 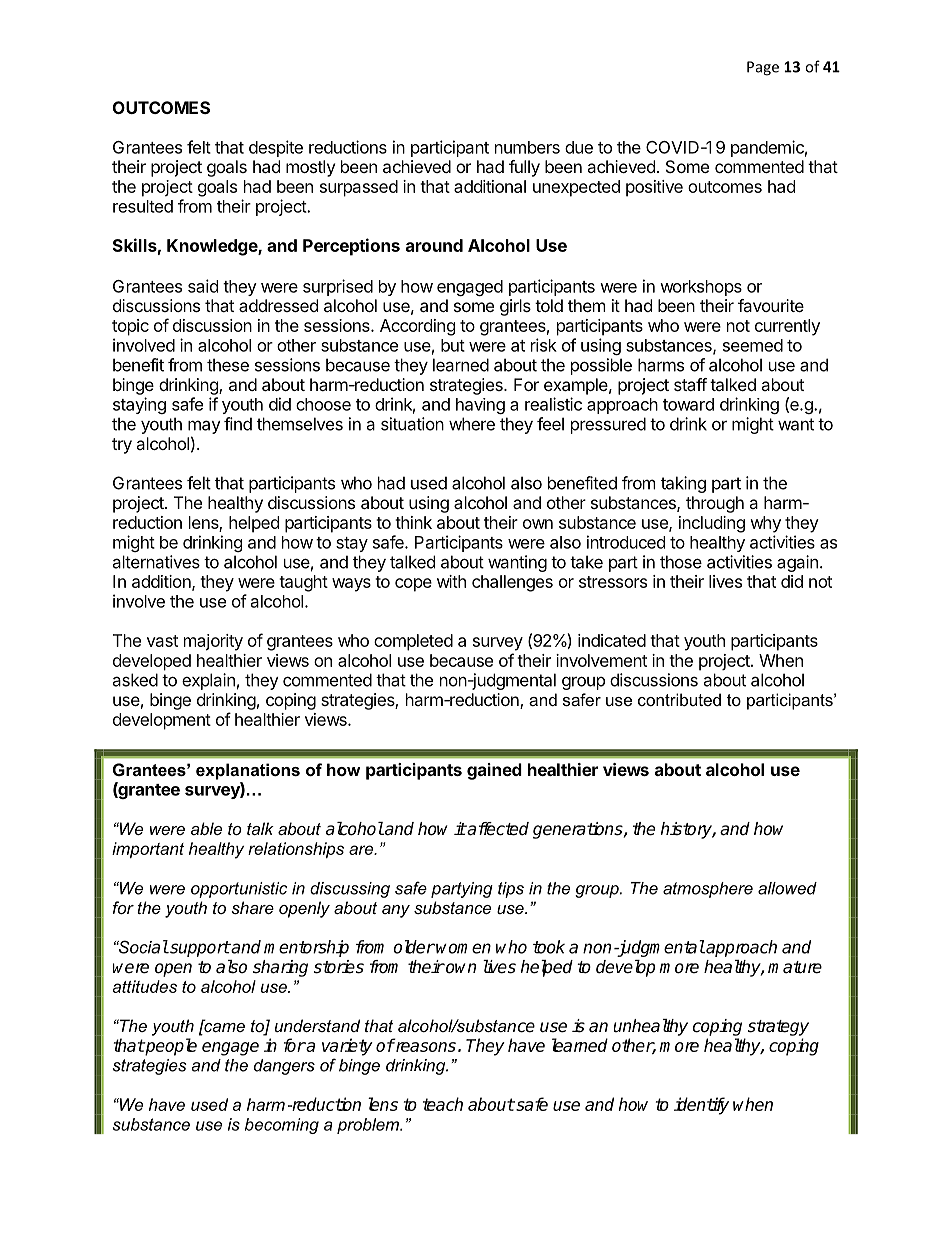 I want to click on Page, so click(x=763, y=68).
